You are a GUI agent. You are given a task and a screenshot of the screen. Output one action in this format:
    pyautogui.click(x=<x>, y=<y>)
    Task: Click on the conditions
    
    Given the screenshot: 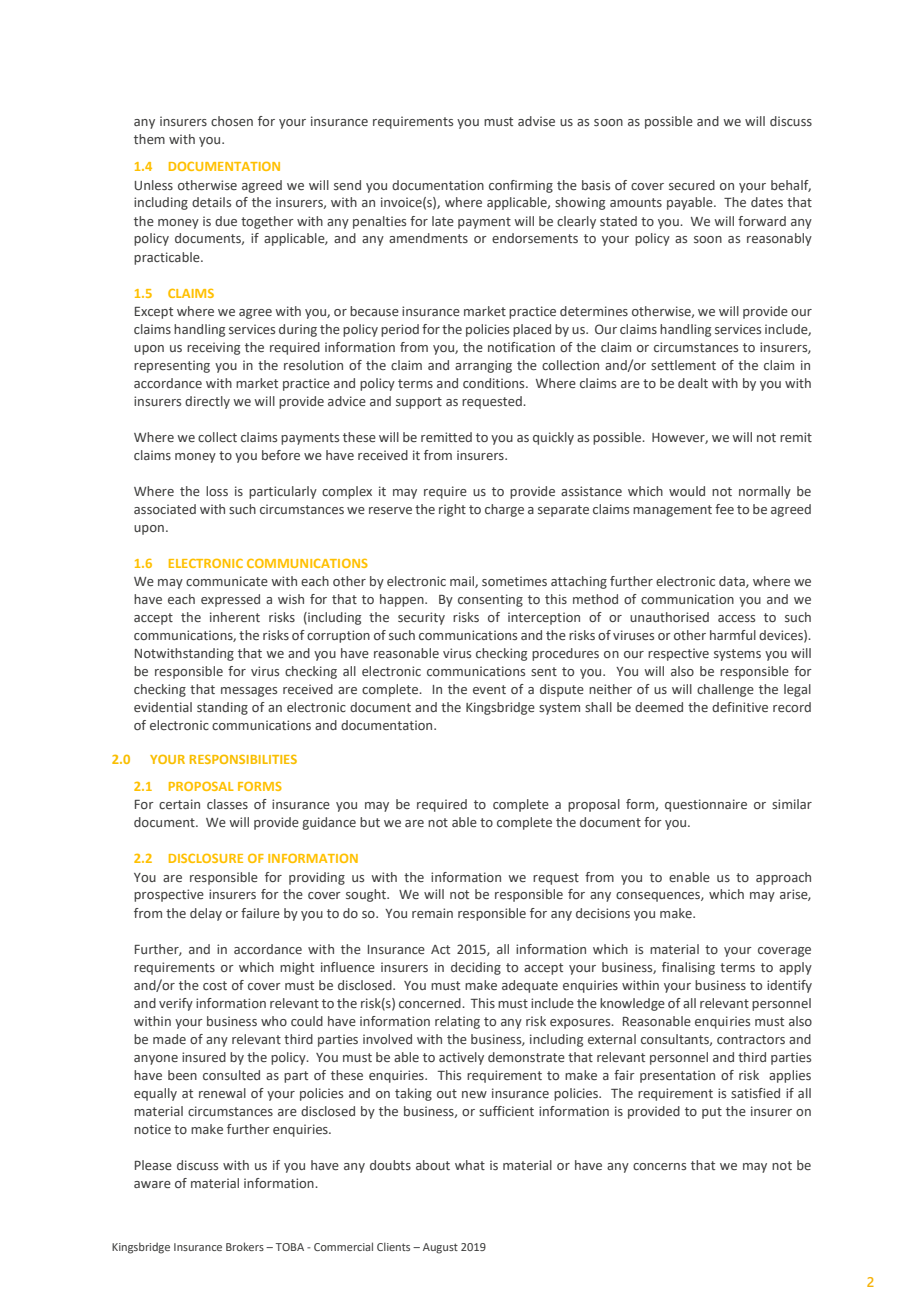 What is the action you would take?
    pyautogui.click(x=495, y=383)
